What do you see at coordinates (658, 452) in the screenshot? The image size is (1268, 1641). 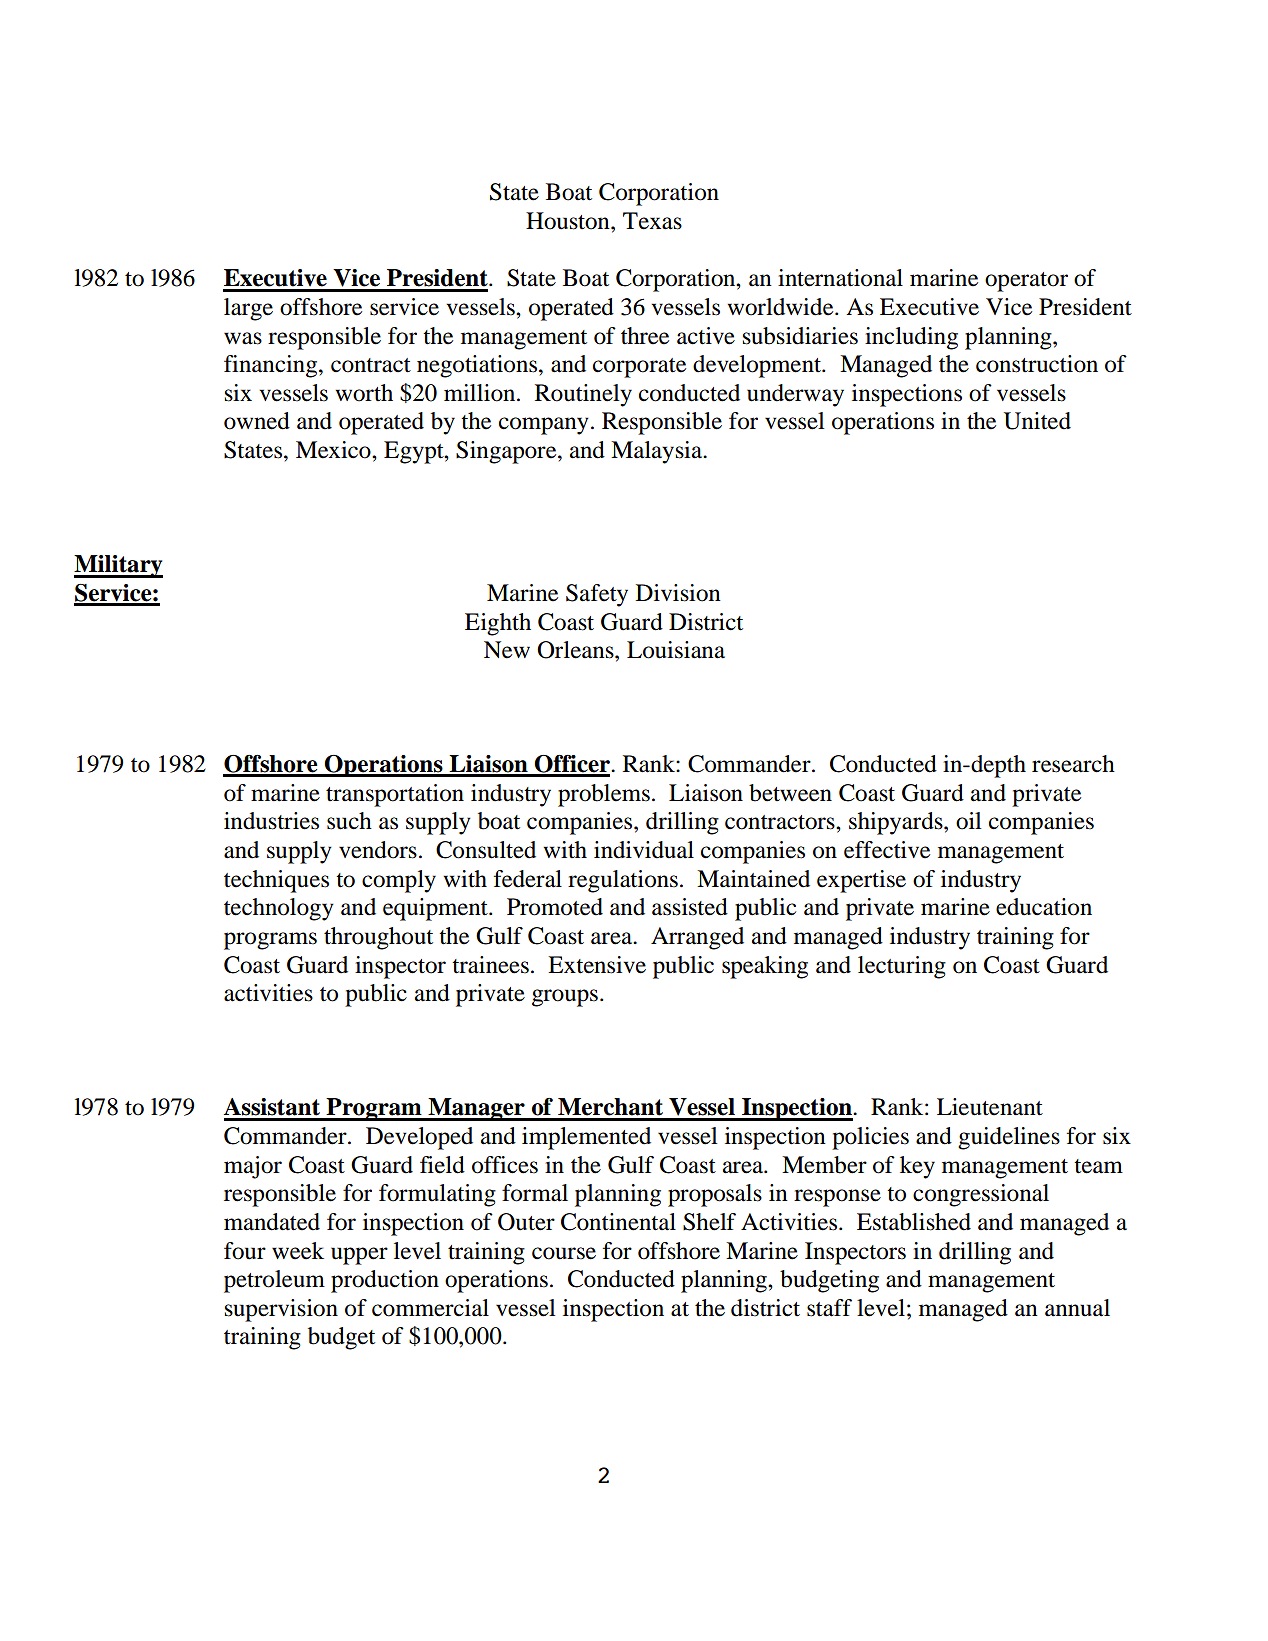 I see `Malaysia` at bounding box center [658, 452].
